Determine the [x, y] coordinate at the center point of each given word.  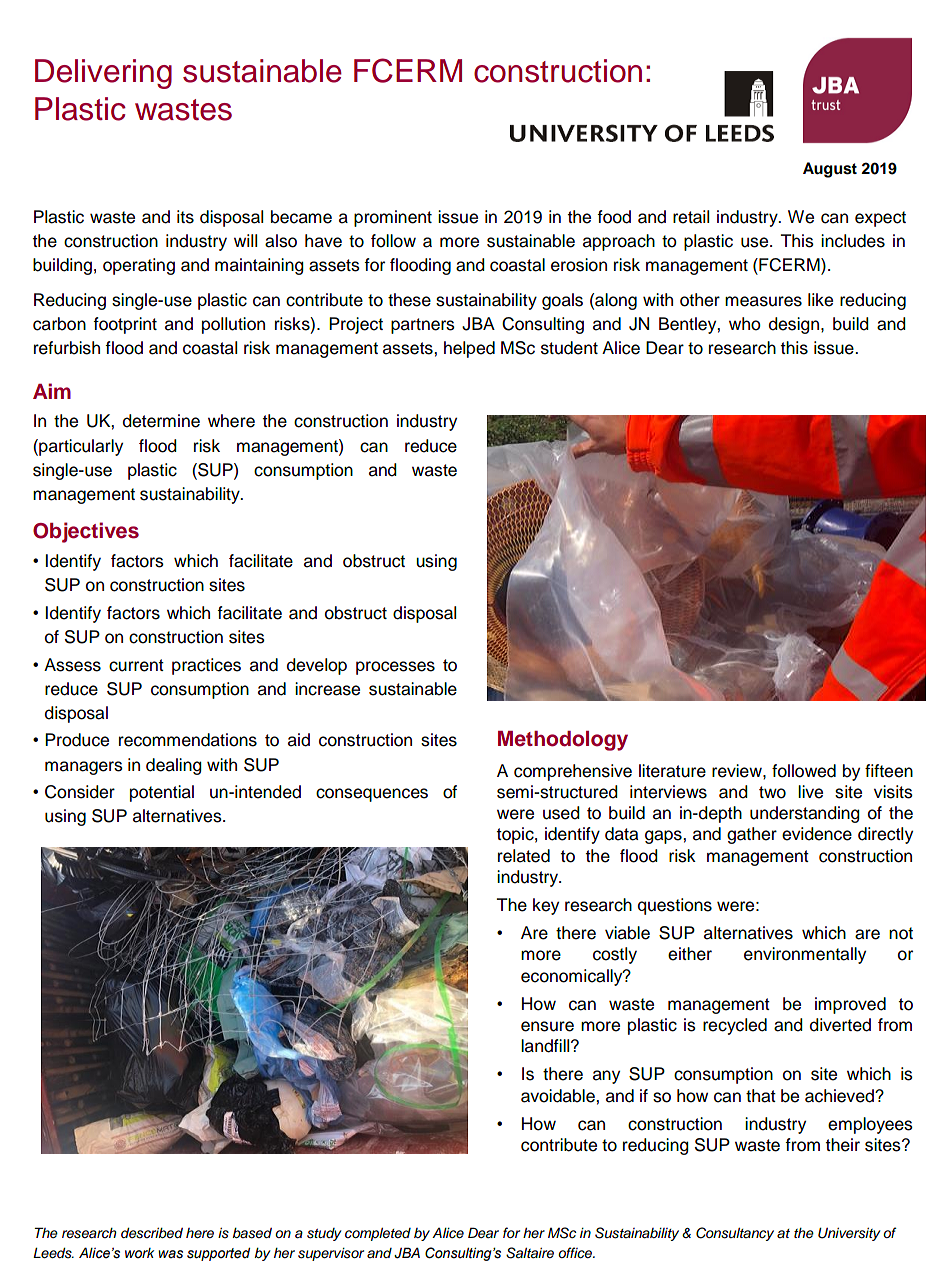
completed [378, 1234]
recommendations [188, 740]
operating [139, 266]
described [152, 1233]
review [738, 771]
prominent [393, 218]
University [849, 1234]
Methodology [563, 741]
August [830, 170]
